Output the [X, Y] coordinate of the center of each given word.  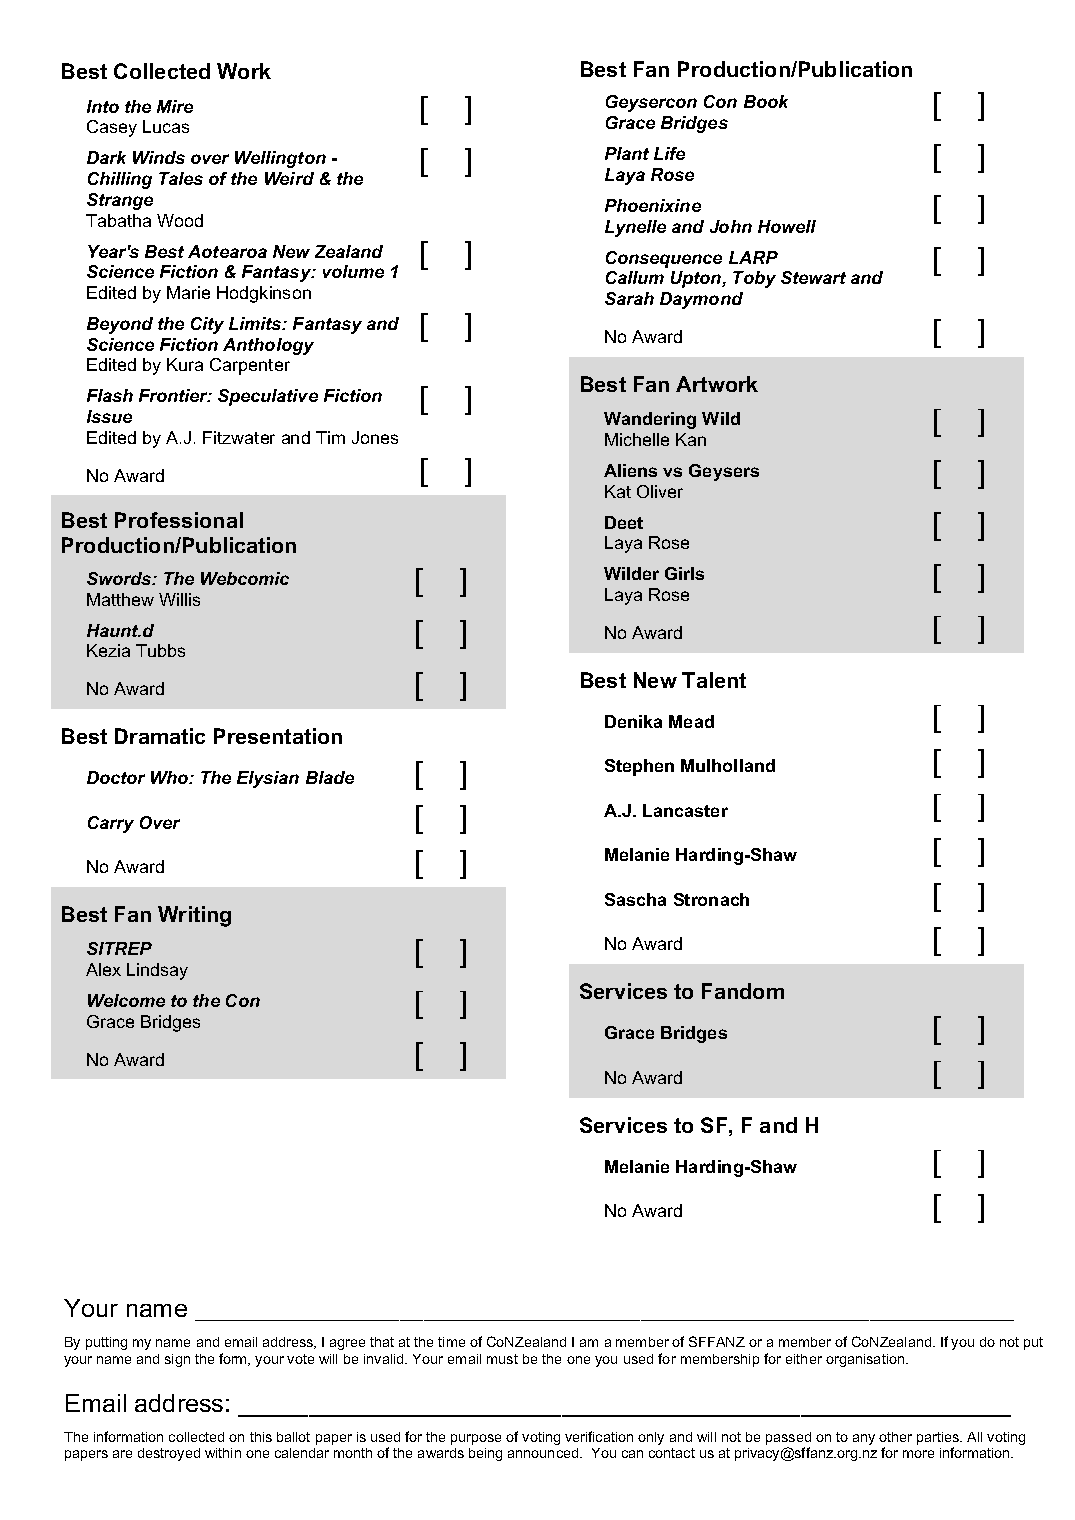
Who [171, 777]
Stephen [639, 767]
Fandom [743, 991]
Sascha [635, 899]
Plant [627, 153]
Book [766, 101]
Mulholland [728, 765]
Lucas [166, 126]
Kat [618, 491]
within [223, 1453]
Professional [179, 520]
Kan [691, 439]
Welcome [126, 1000]
